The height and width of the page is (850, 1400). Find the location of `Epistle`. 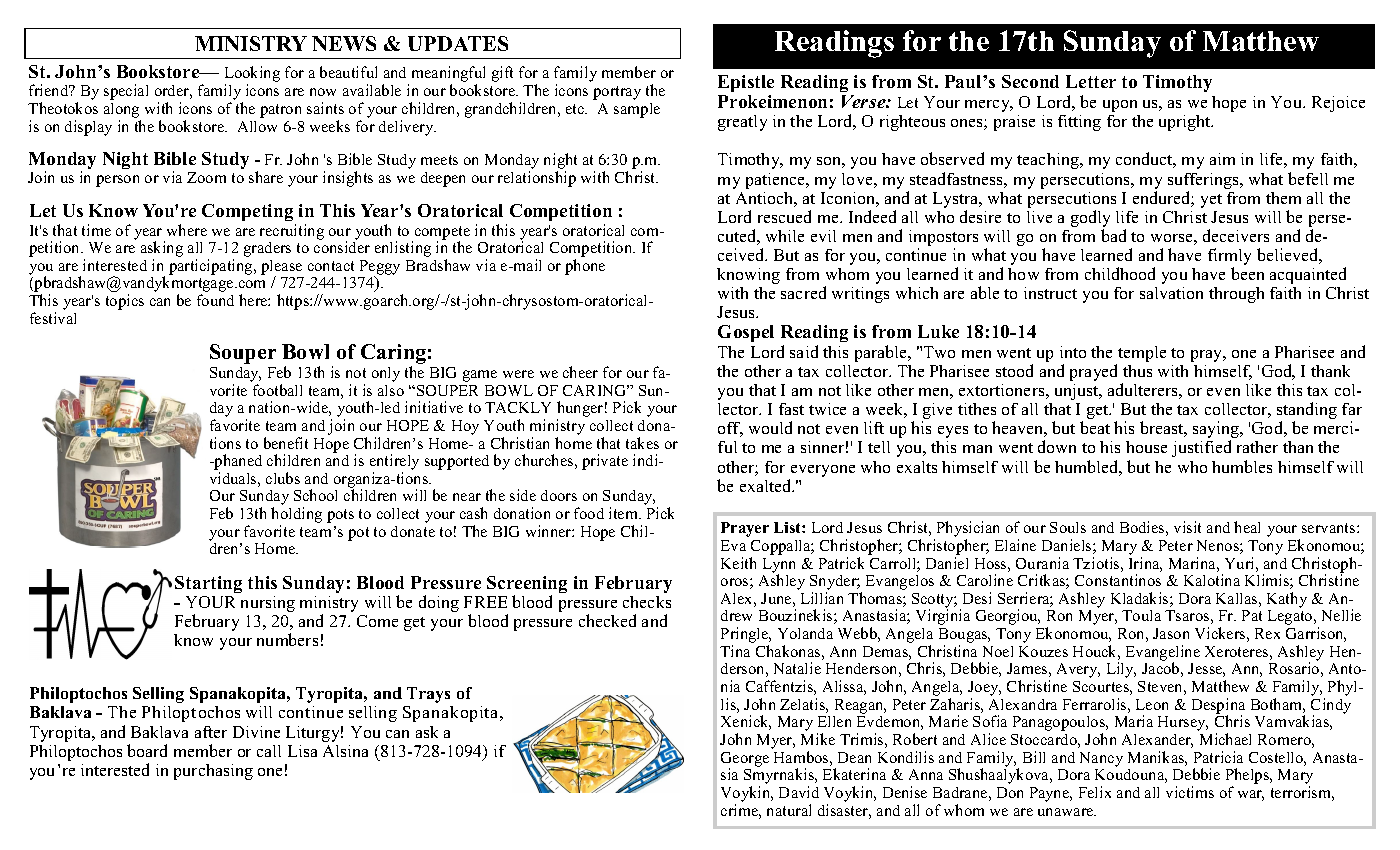

Epistle is located at coordinates (746, 83).
